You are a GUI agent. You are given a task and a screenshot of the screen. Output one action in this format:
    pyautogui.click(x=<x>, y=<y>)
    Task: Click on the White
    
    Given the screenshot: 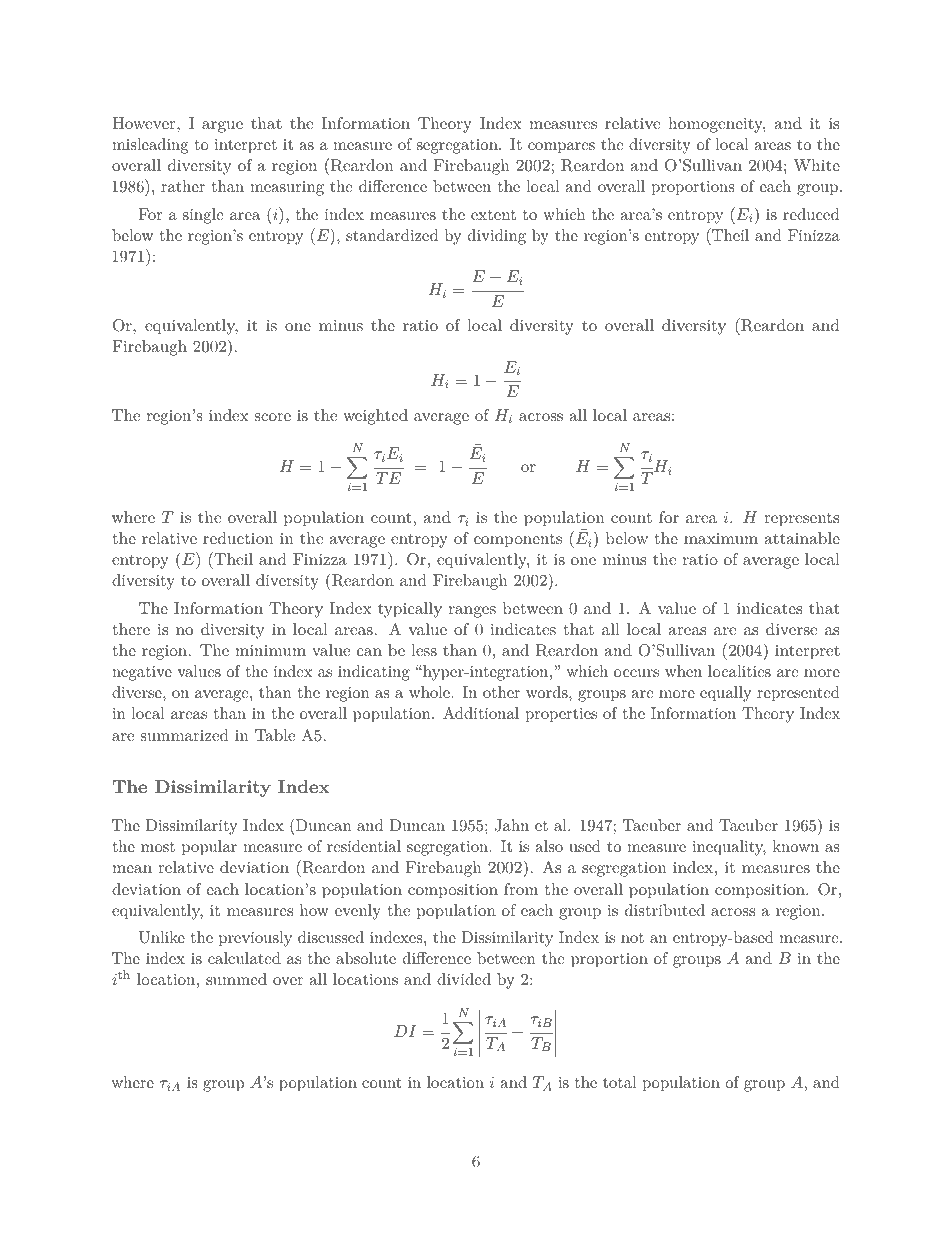 What is the action you would take?
    pyautogui.click(x=816, y=165)
